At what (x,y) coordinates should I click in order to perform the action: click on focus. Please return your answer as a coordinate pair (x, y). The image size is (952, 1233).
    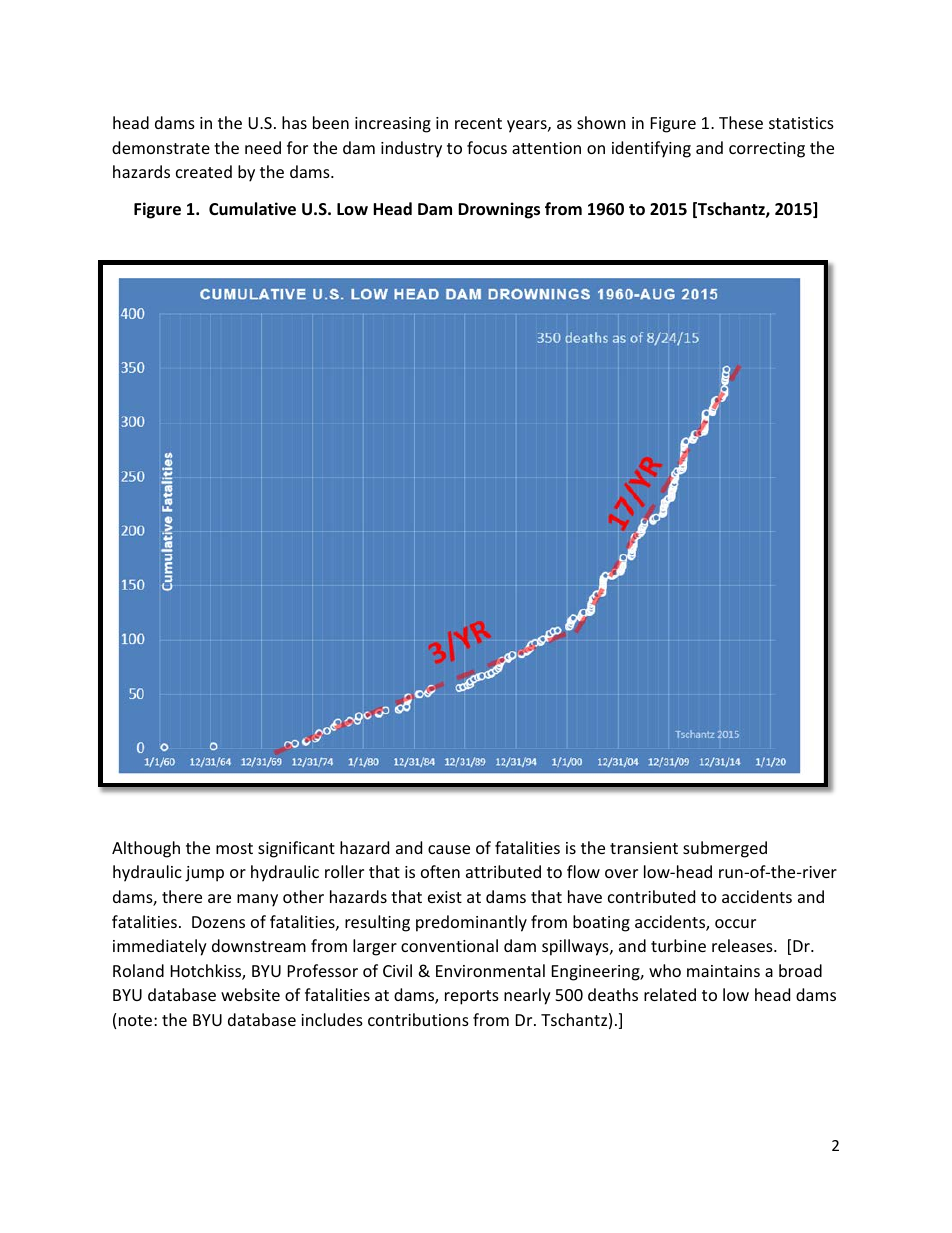
    Looking at the image, I should click on (487, 147).
